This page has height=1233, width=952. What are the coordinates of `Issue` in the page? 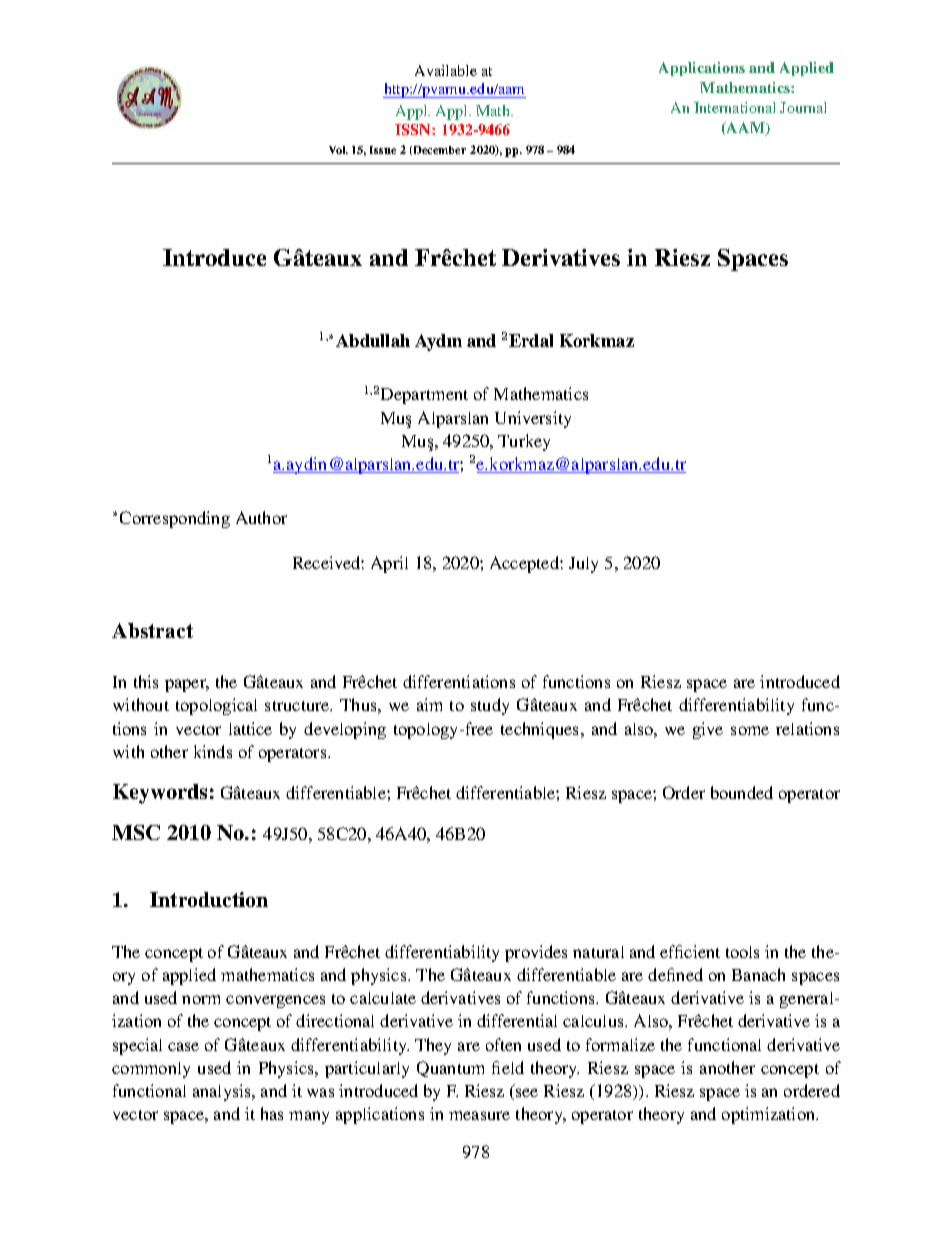 It's located at (383, 150).
